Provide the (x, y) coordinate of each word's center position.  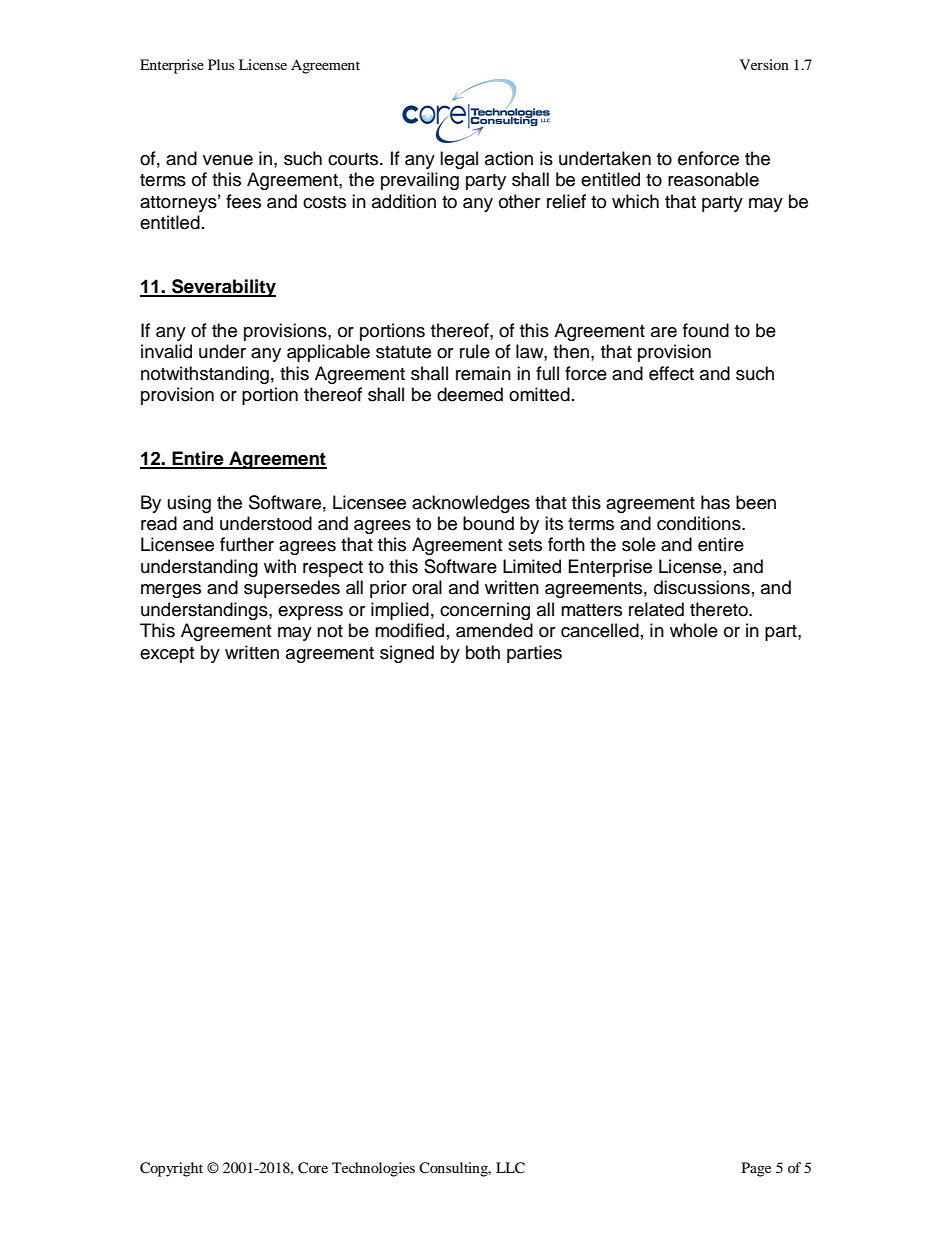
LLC (510, 1168)
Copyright (171, 1169)
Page (756, 1169)
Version (764, 64)
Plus (221, 64)
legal (459, 160)
